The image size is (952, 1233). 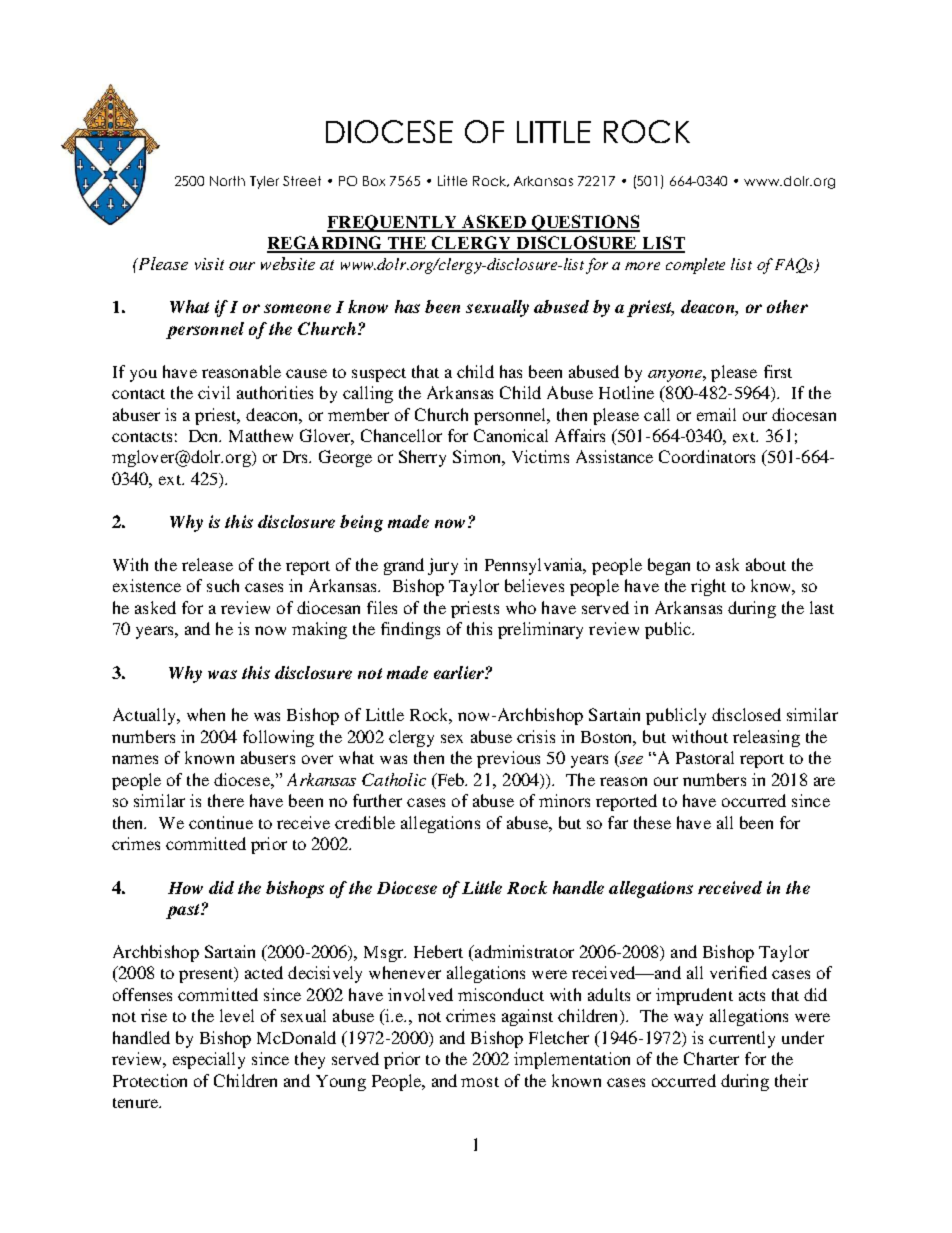 I want to click on Canonical, so click(x=511, y=435).
